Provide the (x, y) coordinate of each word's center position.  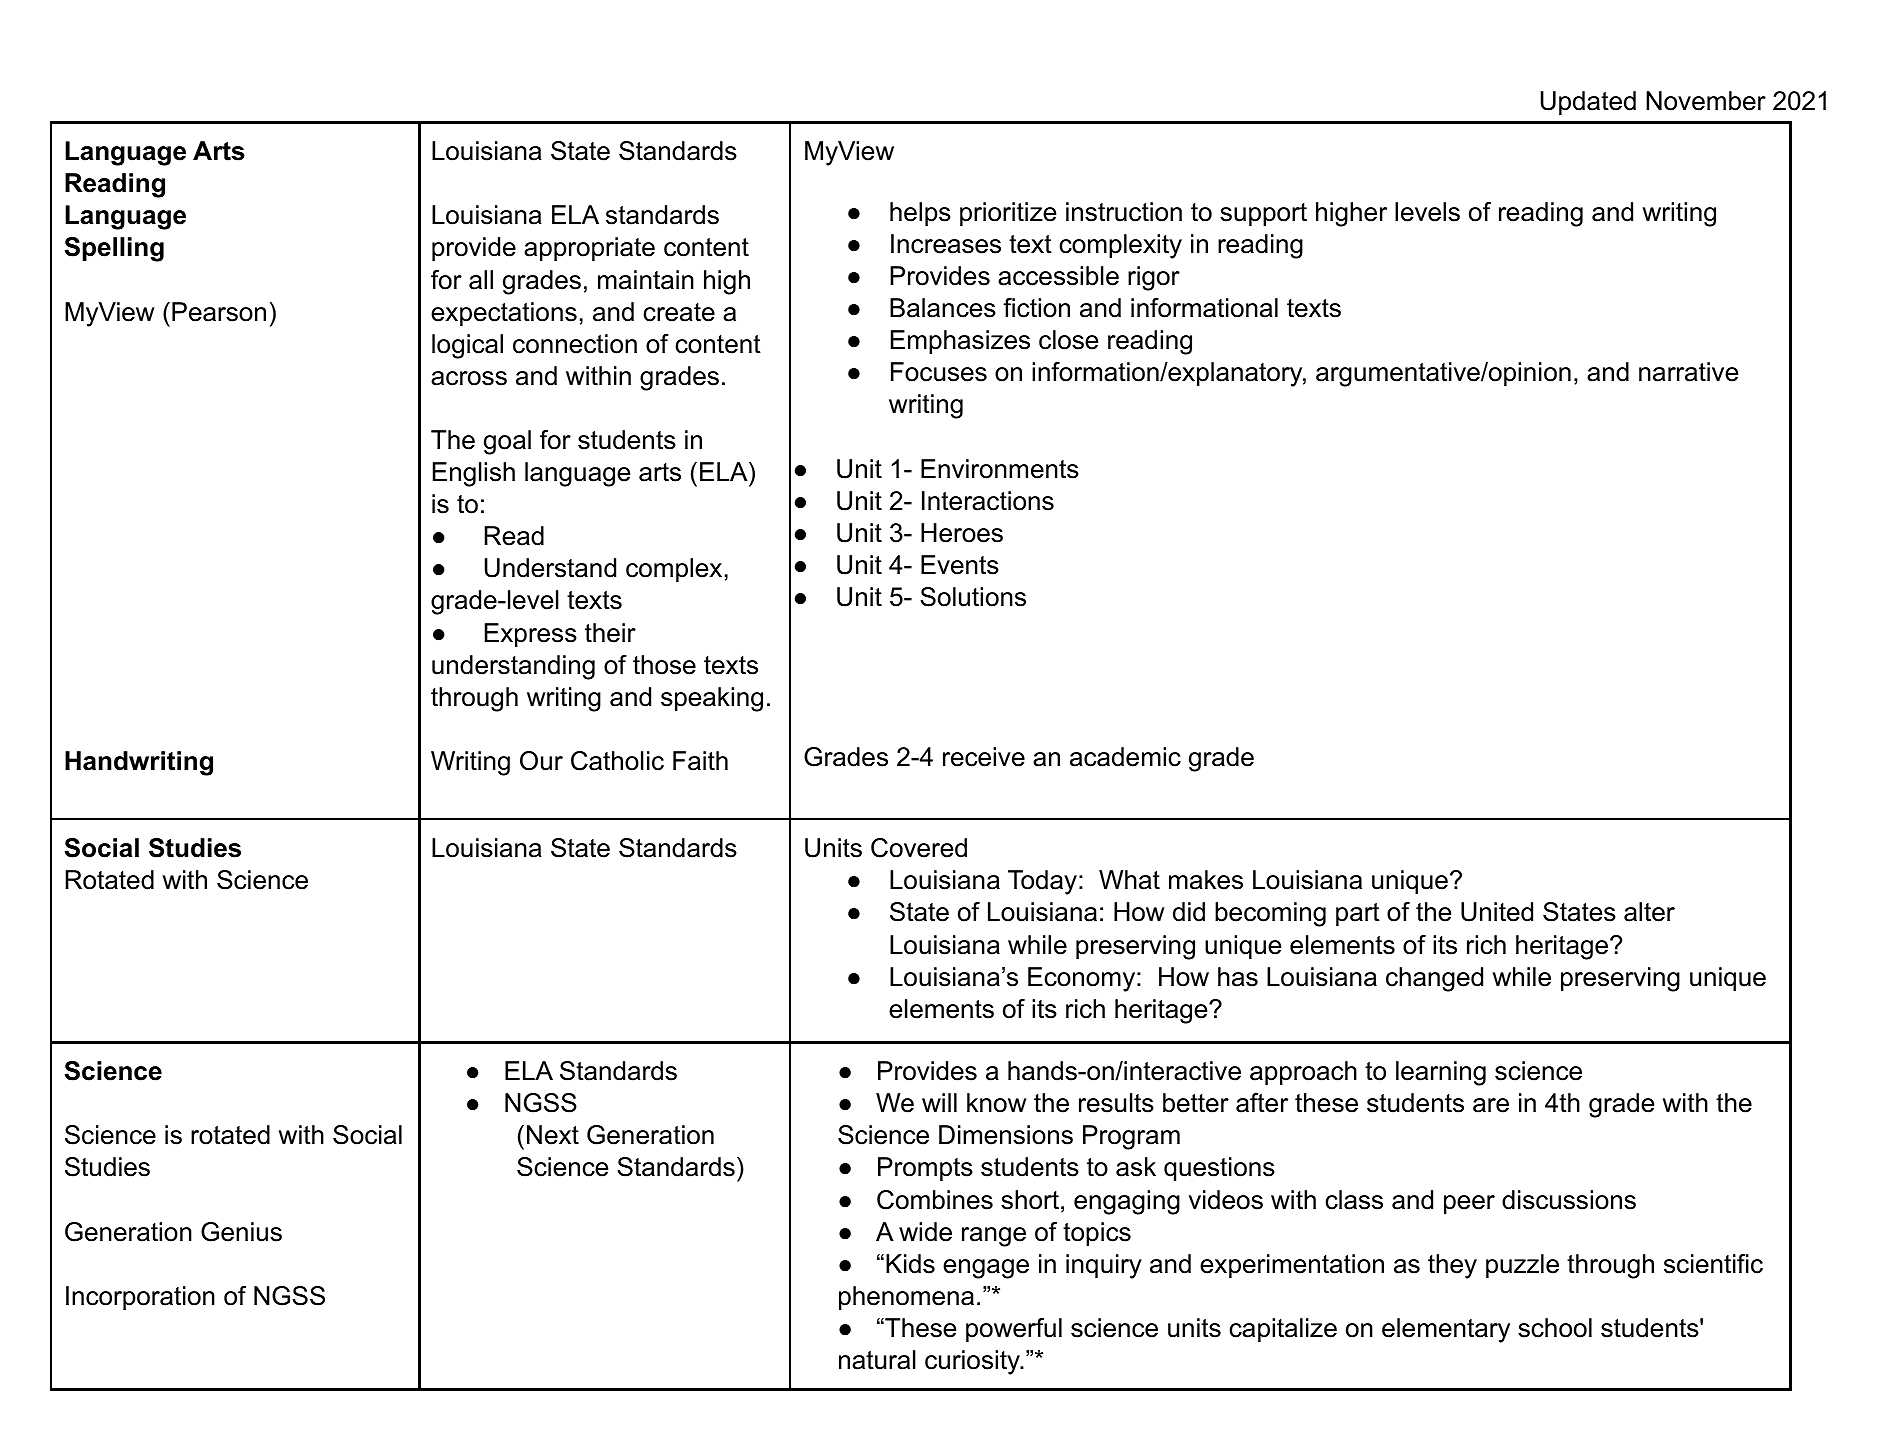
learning (1441, 1073)
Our (541, 761)
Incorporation (140, 1298)
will (939, 1102)
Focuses (939, 372)
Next (553, 1135)
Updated (1588, 103)
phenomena (906, 1298)
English (474, 474)
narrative (1688, 372)
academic (1125, 757)
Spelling (114, 249)
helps (920, 214)
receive (984, 757)
